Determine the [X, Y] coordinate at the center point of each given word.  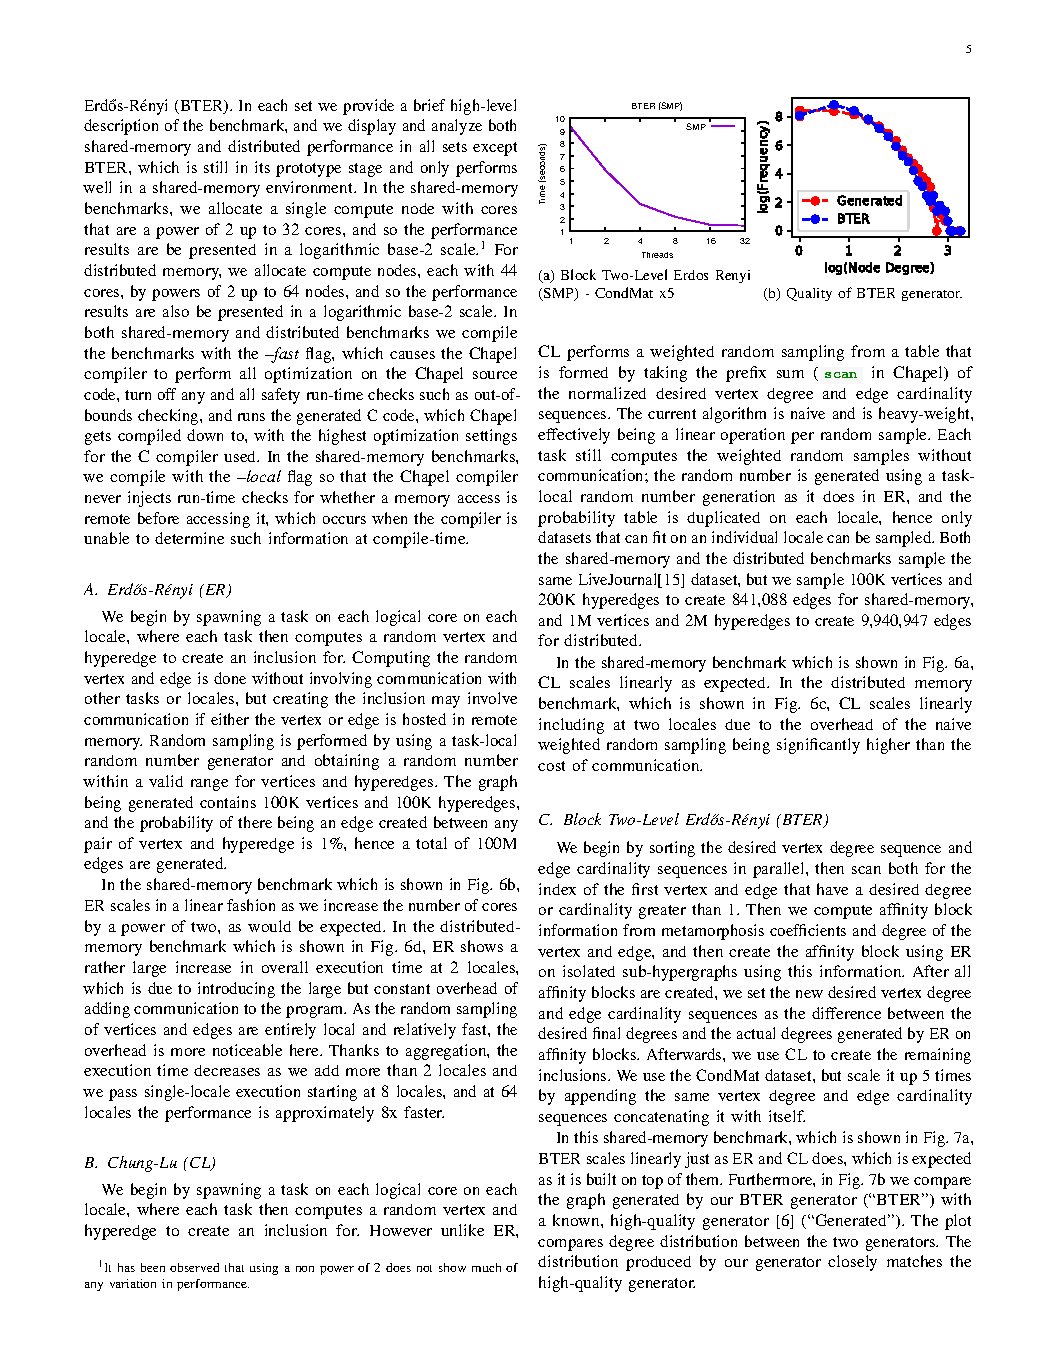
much [486, 1267]
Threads [657, 255]
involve [492, 698]
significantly [818, 746]
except [495, 149]
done [230, 678]
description [121, 127]
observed [194, 1267]
